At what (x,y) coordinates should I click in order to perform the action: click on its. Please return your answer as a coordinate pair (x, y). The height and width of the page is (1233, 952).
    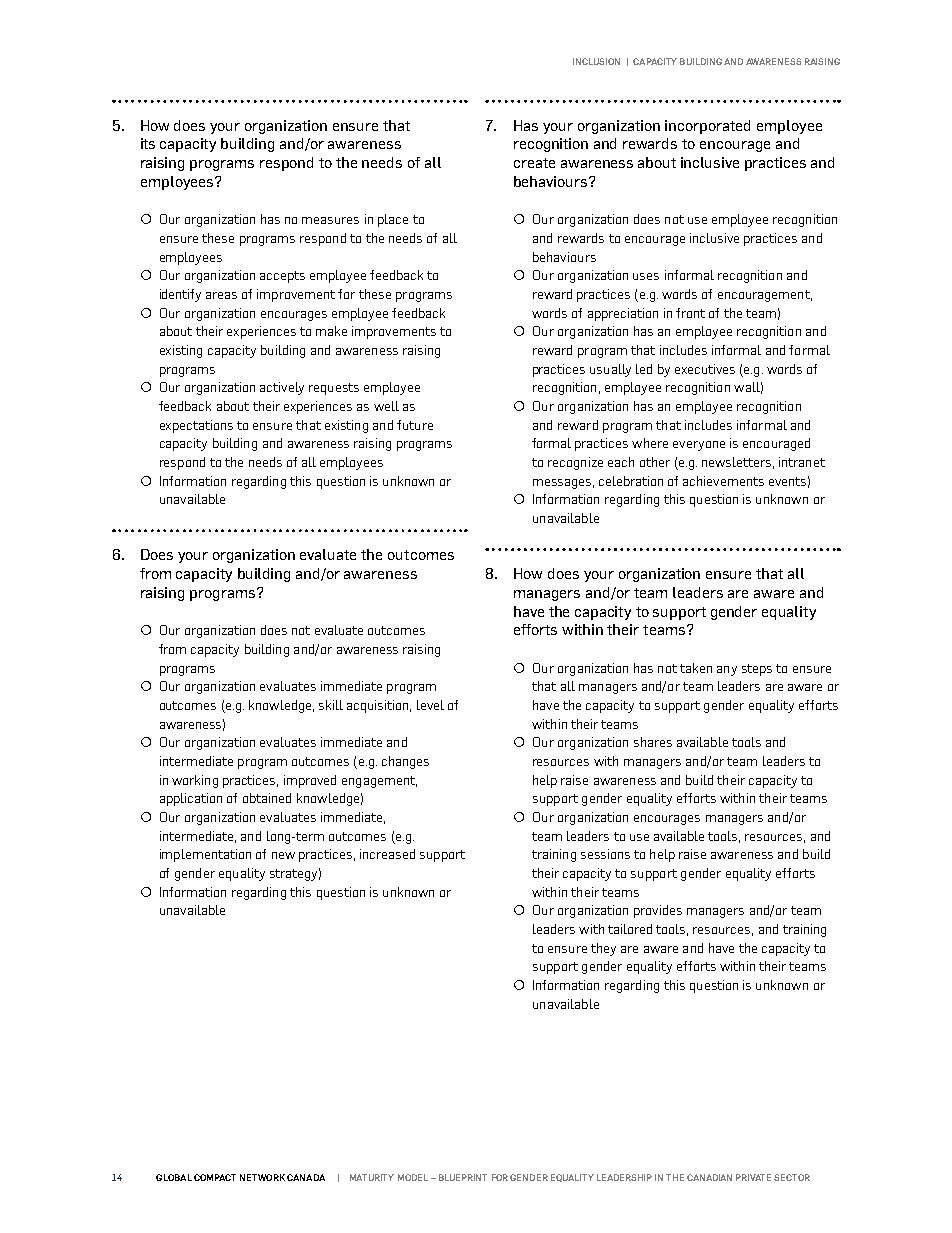
    Looking at the image, I should click on (148, 143).
